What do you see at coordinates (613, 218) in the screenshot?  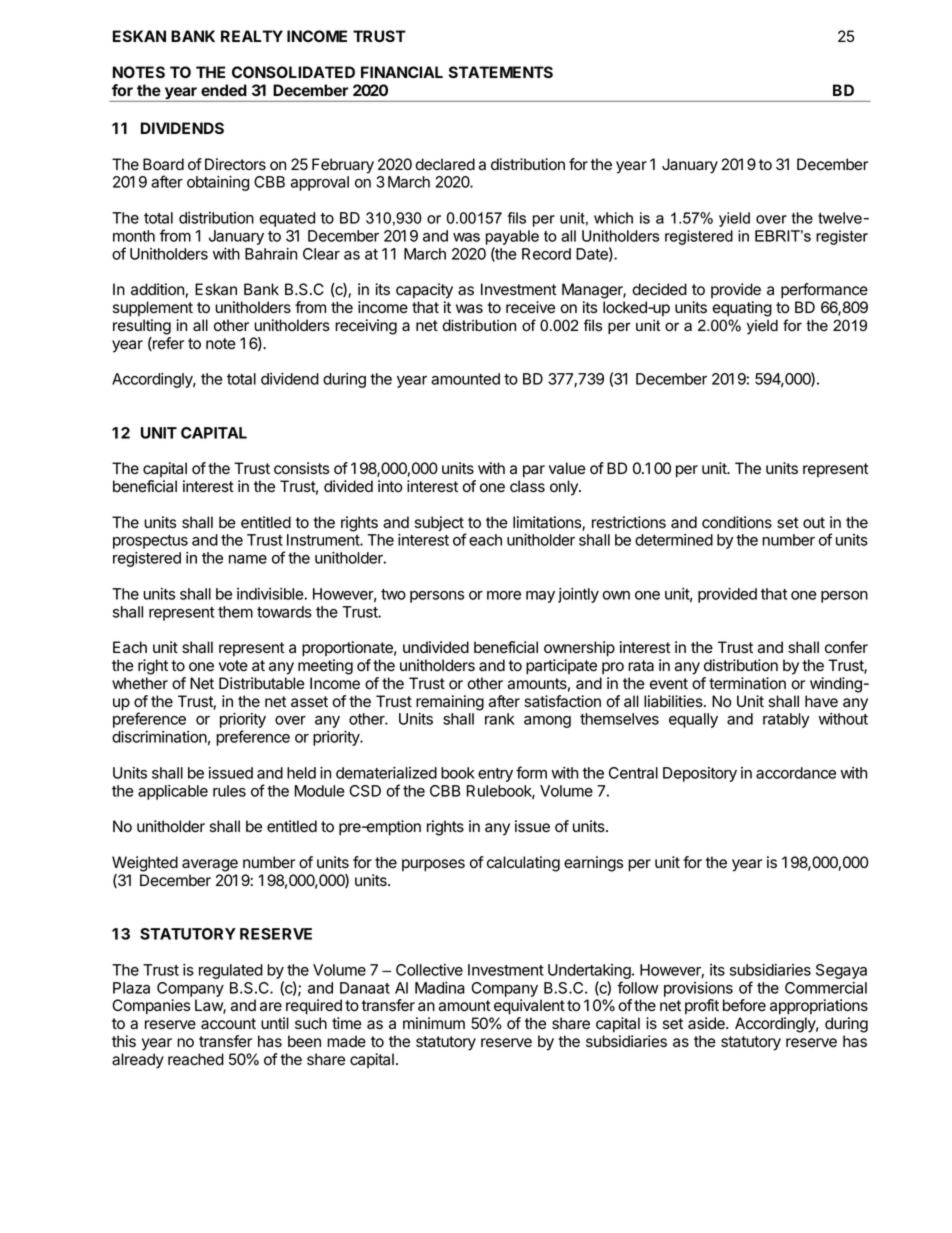 I see `which` at bounding box center [613, 218].
